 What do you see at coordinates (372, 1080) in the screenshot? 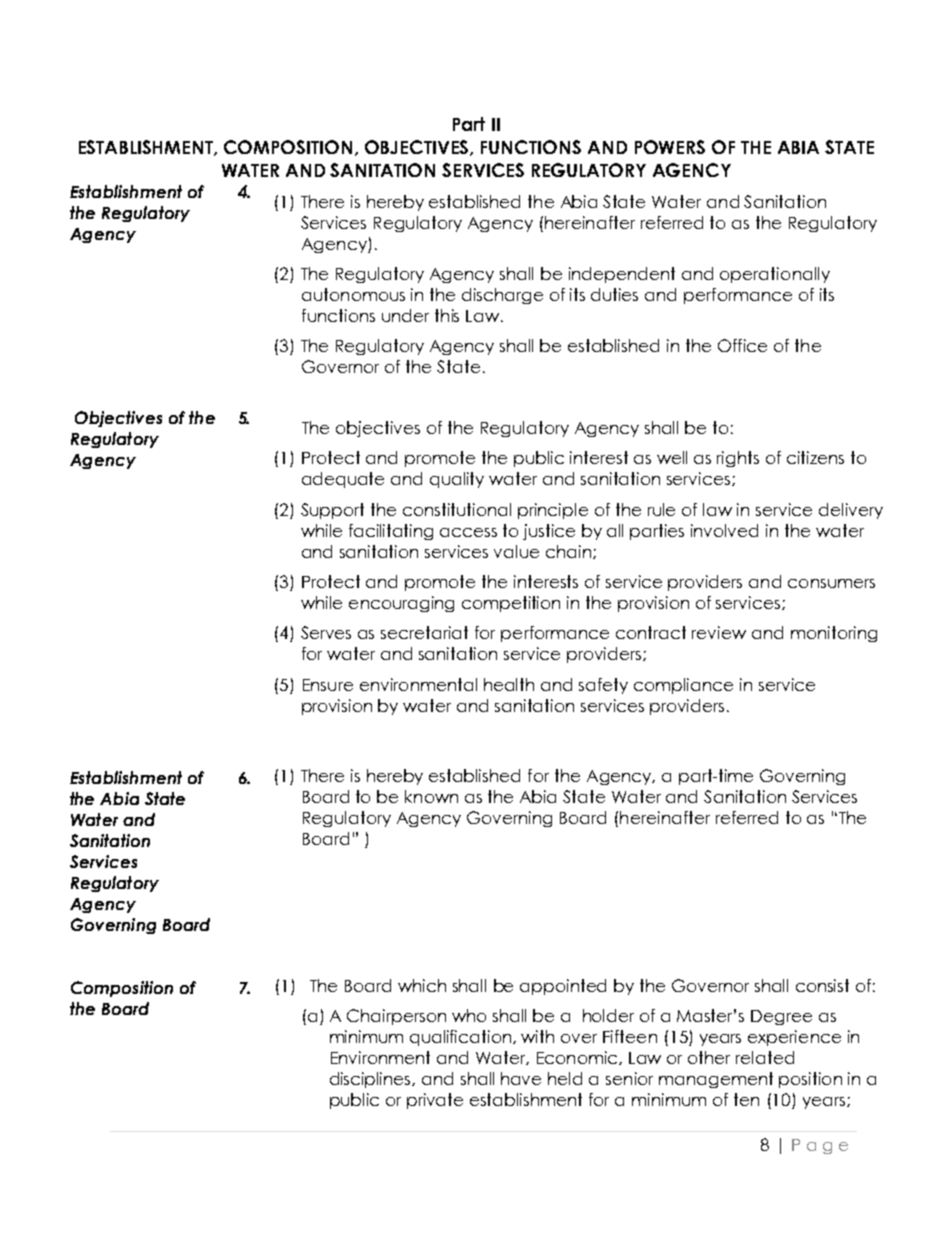
I see `disciplines` at bounding box center [372, 1080].
